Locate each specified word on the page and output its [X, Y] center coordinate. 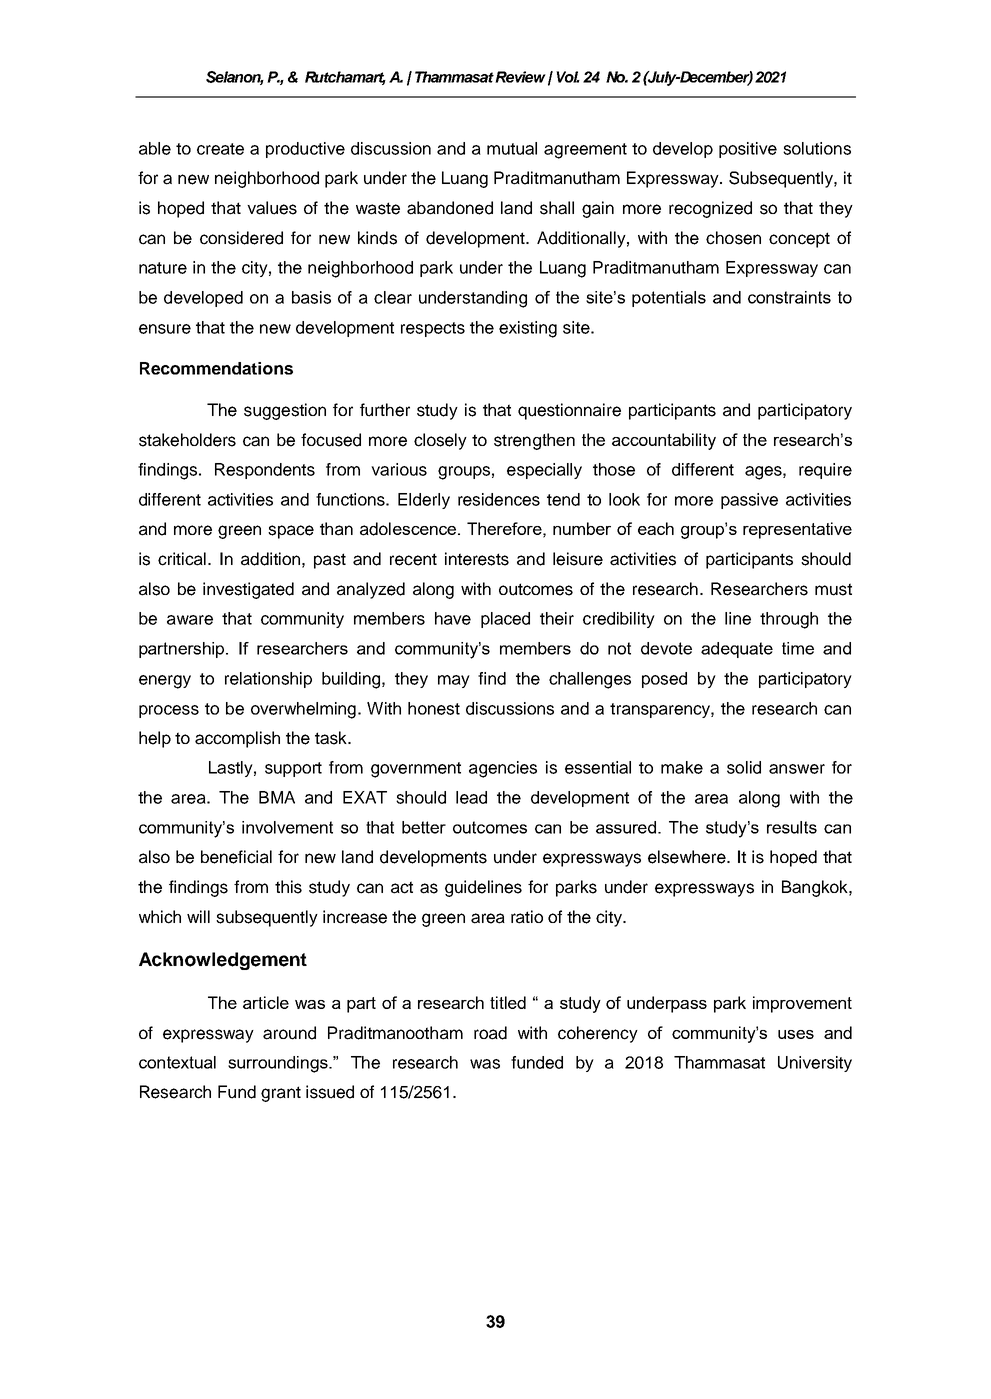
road [490, 1033]
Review [520, 77]
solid [744, 767]
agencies [503, 769]
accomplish [237, 739]
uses [796, 1034]
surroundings [279, 1064]
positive [748, 150]
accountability [664, 441]
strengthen [534, 441]
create [220, 149]
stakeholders [187, 440]
